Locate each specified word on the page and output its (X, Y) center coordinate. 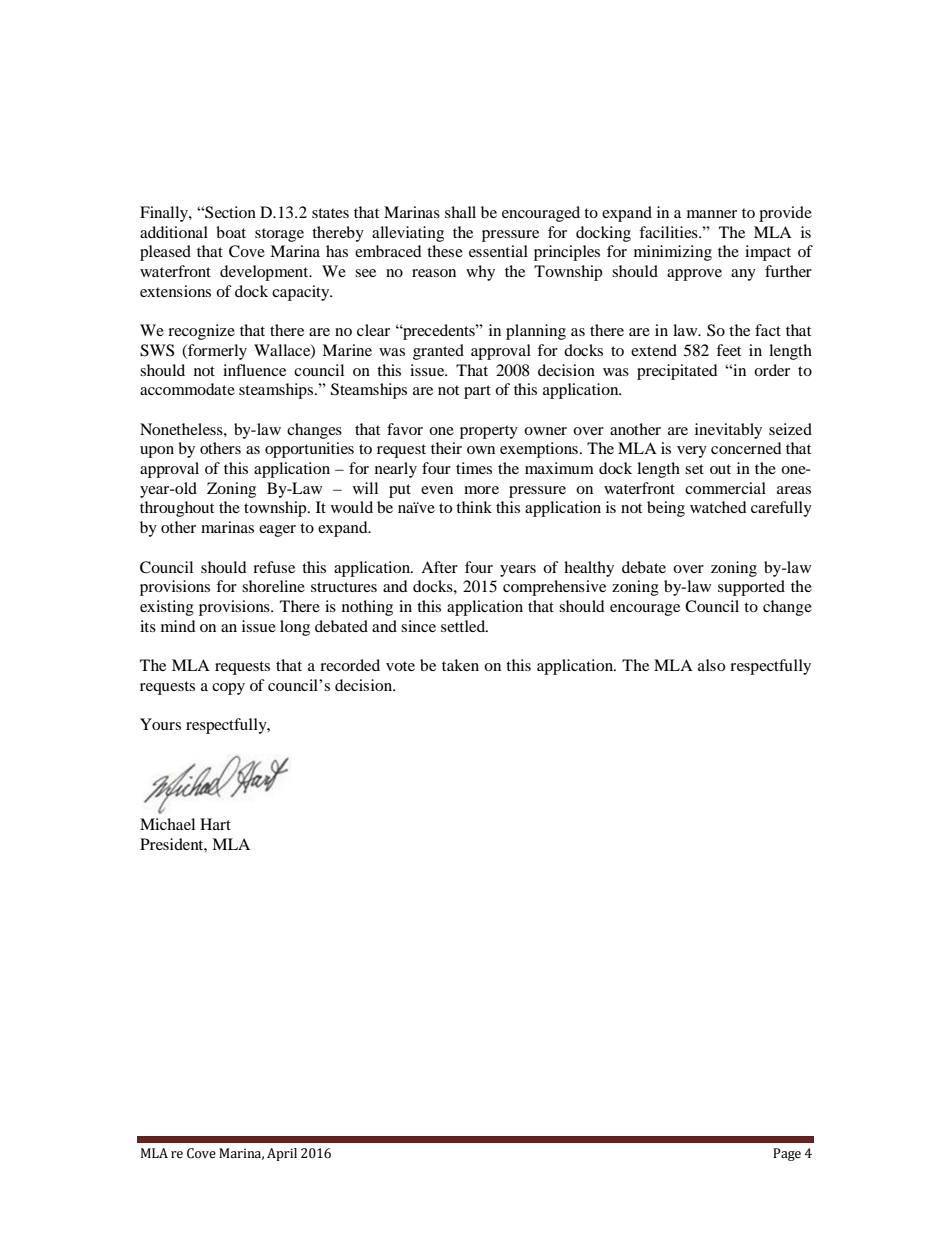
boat (231, 232)
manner (712, 214)
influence (254, 370)
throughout (177, 509)
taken (460, 665)
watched (718, 507)
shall (460, 212)
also (711, 665)
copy (228, 689)
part (477, 392)
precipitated (677, 372)
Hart (215, 824)
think (474, 507)
